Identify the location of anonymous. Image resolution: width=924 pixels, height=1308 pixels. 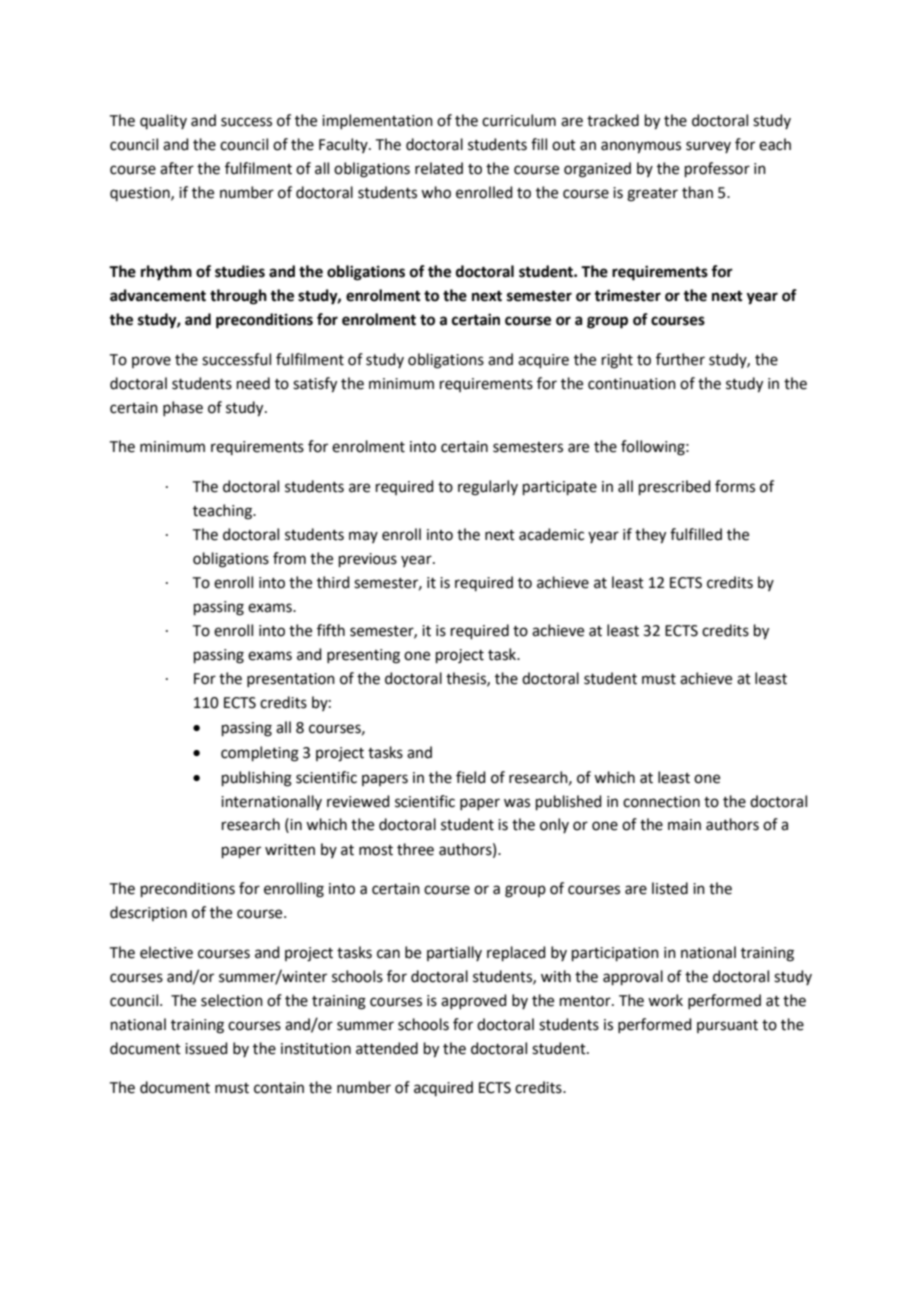
(641, 147).
